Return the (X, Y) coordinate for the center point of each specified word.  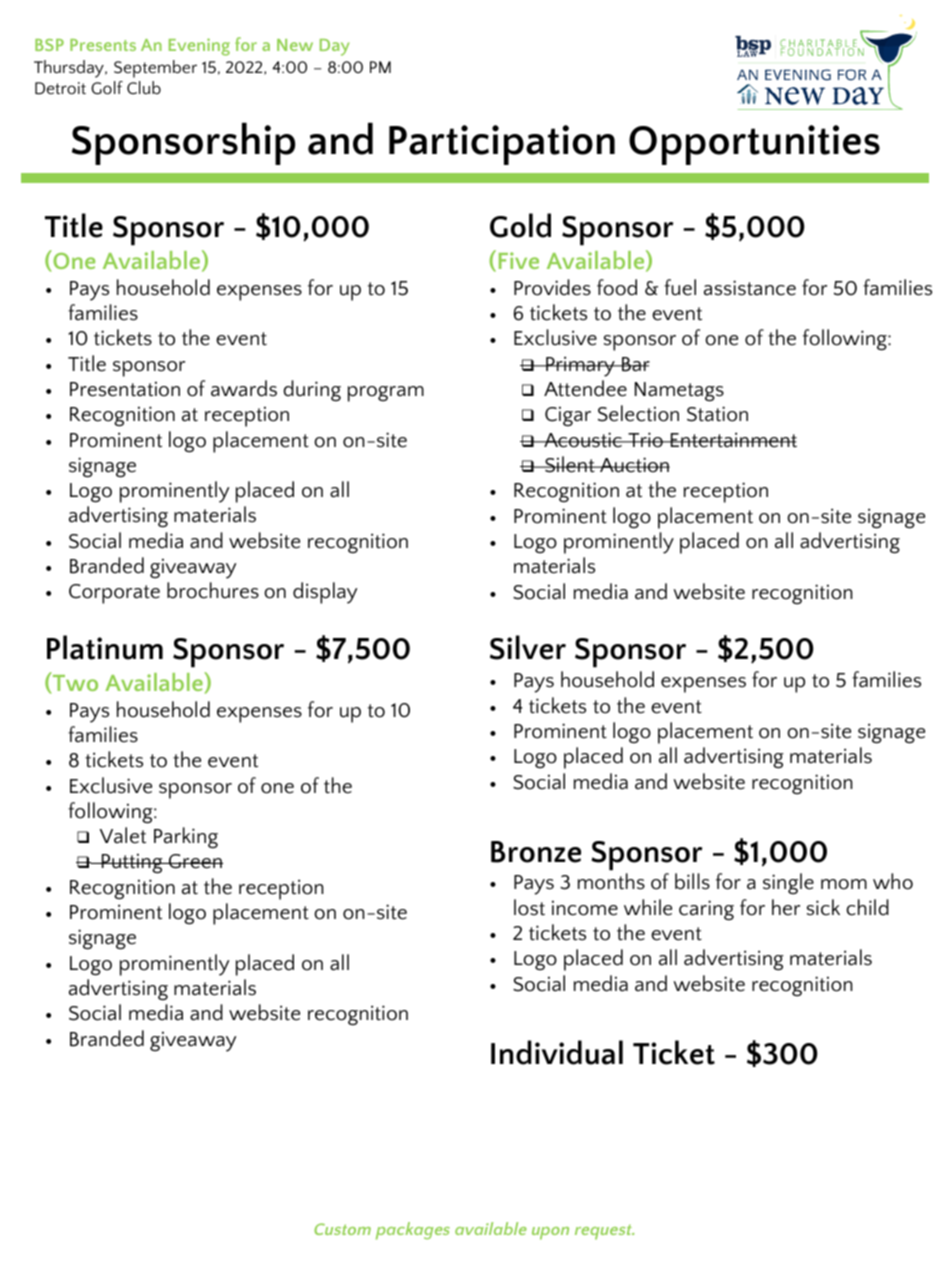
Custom (342, 1229)
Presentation (125, 389)
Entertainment (733, 440)
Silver (528, 647)
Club (144, 87)
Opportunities (754, 145)
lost (529, 907)
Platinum (105, 647)
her (786, 907)
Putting (132, 863)
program (386, 394)
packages (413, 1231)
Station (717, 414)
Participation (502, 145)
